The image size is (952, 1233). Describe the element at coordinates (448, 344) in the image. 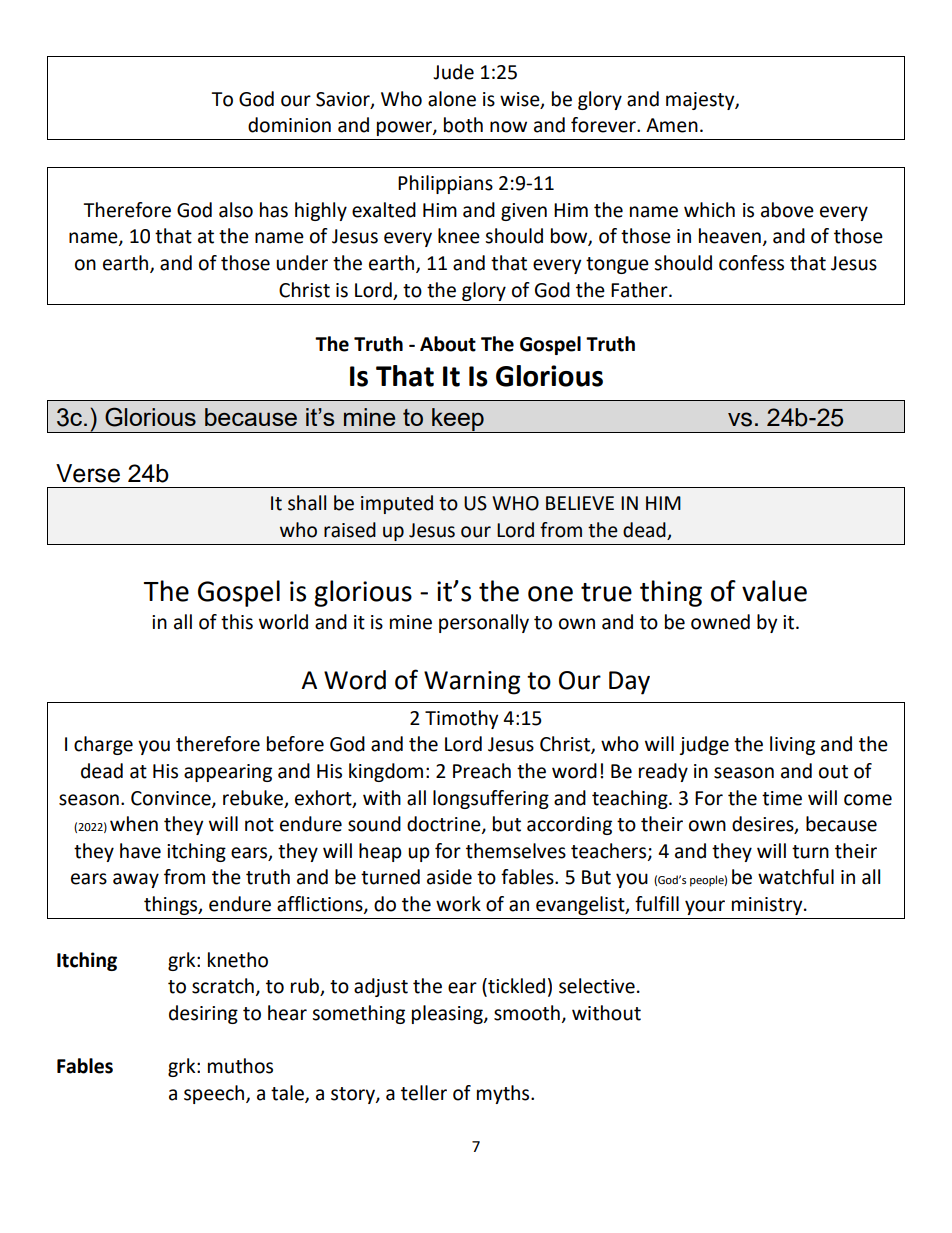

I see `About` at that location.
